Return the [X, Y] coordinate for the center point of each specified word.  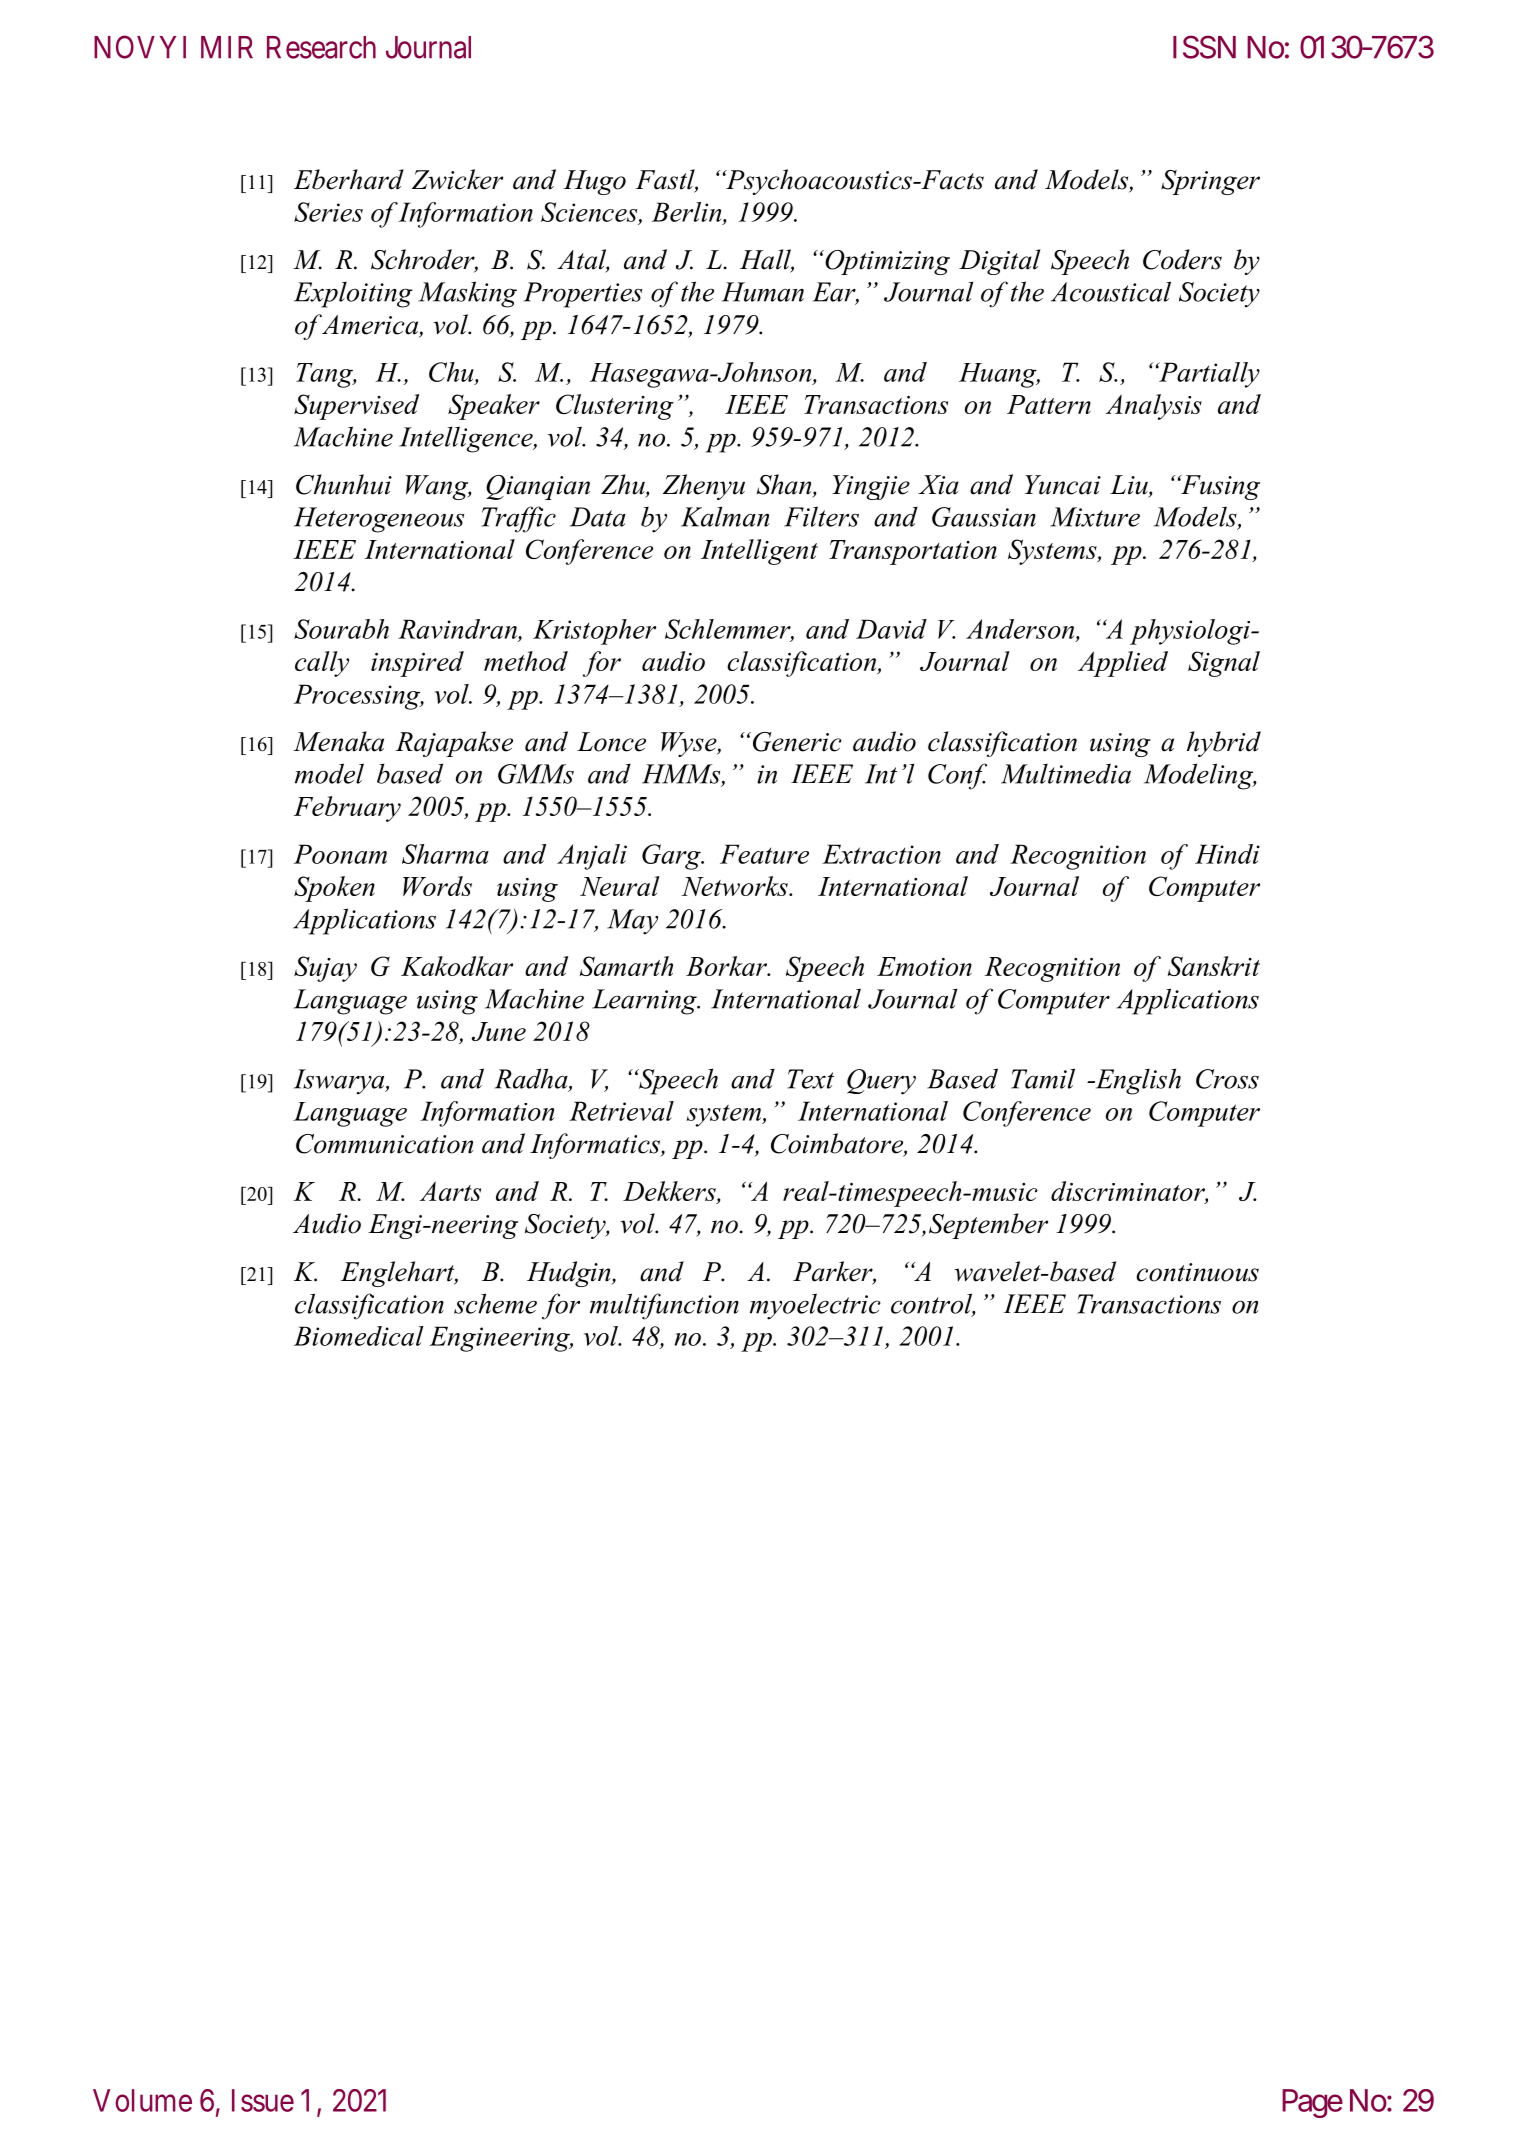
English [1137, 1081]
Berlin [688, 213]
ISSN [1204, 47]
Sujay [325, 969]
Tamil [1043, 1078]
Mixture [1095, 517]
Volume [142, 2100]
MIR [227, 47]
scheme [495, 1303]
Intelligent [759, 552]
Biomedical [359, 1336]
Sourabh [341, 629]
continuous [1197, 1272]
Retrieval [621, 1111]
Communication [385, 1144]
